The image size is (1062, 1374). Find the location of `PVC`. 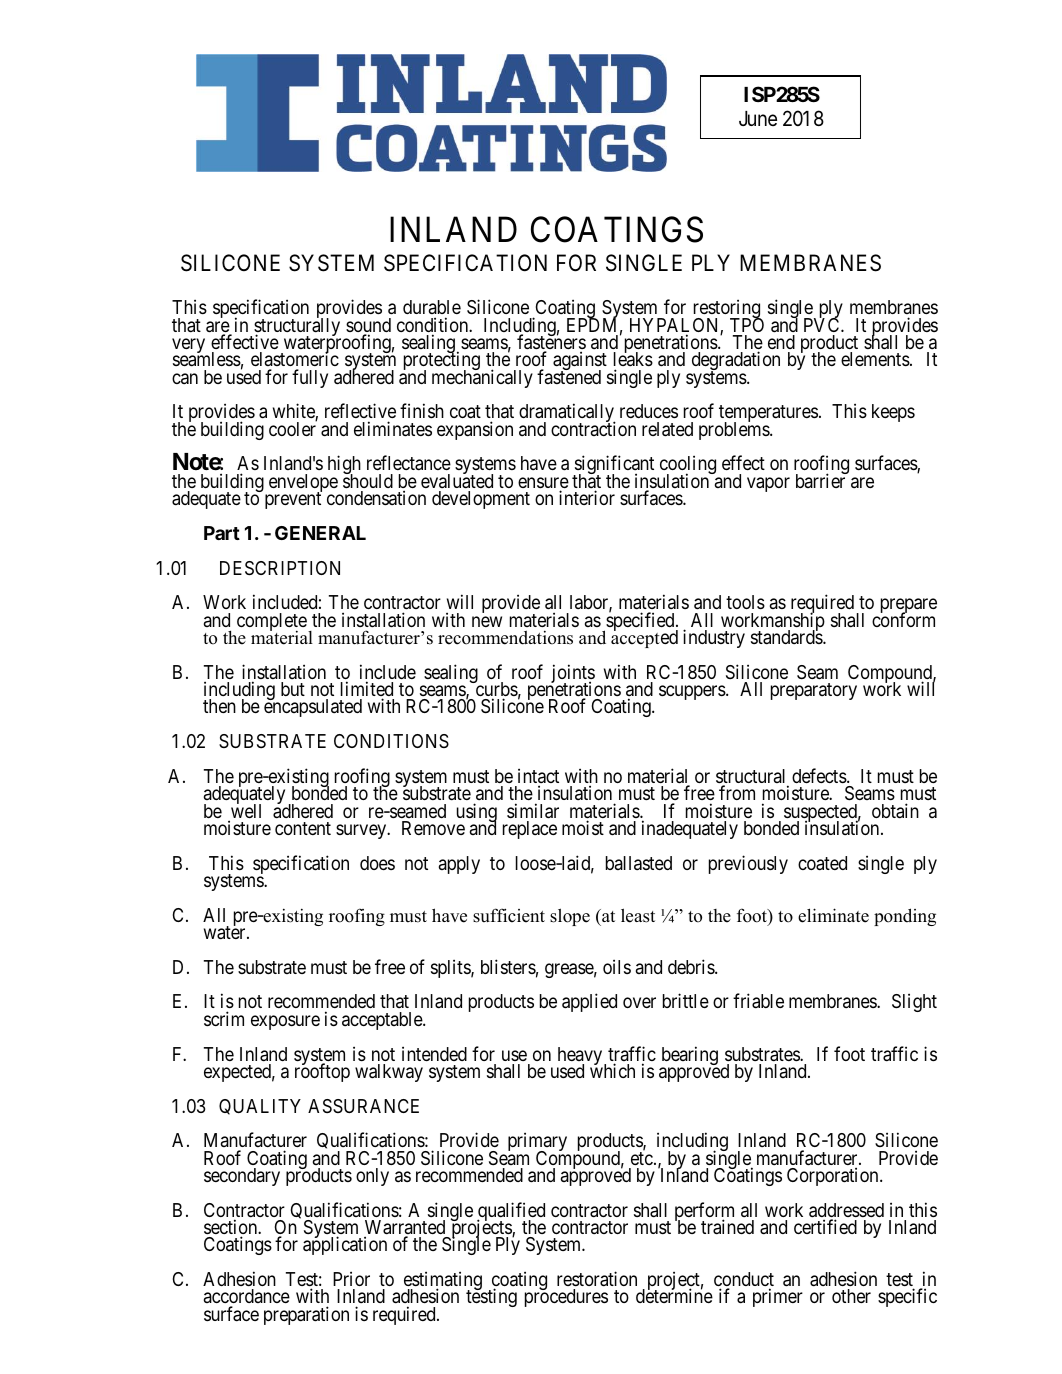

PVC is located at coordinates (823, 324).
